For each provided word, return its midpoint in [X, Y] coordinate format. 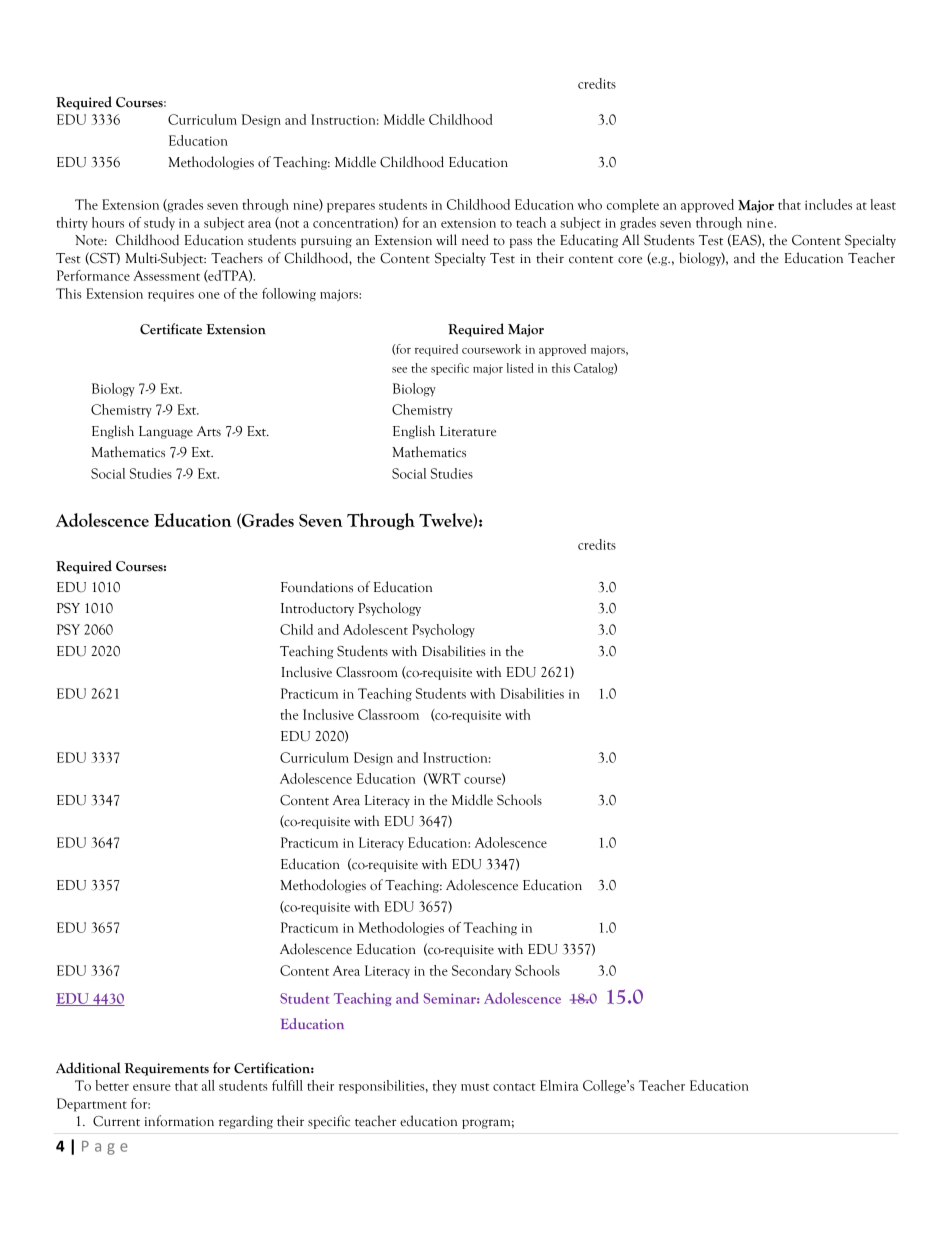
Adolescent [375, 629]
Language [166, 432]
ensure [152, 1087]
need [475, 240]
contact [514, 1087]
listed [520, 368]
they [445, 1087]
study [159, 223]
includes [828, 204]
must [475, 1087]
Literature [468, 431]
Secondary [481, 972]
